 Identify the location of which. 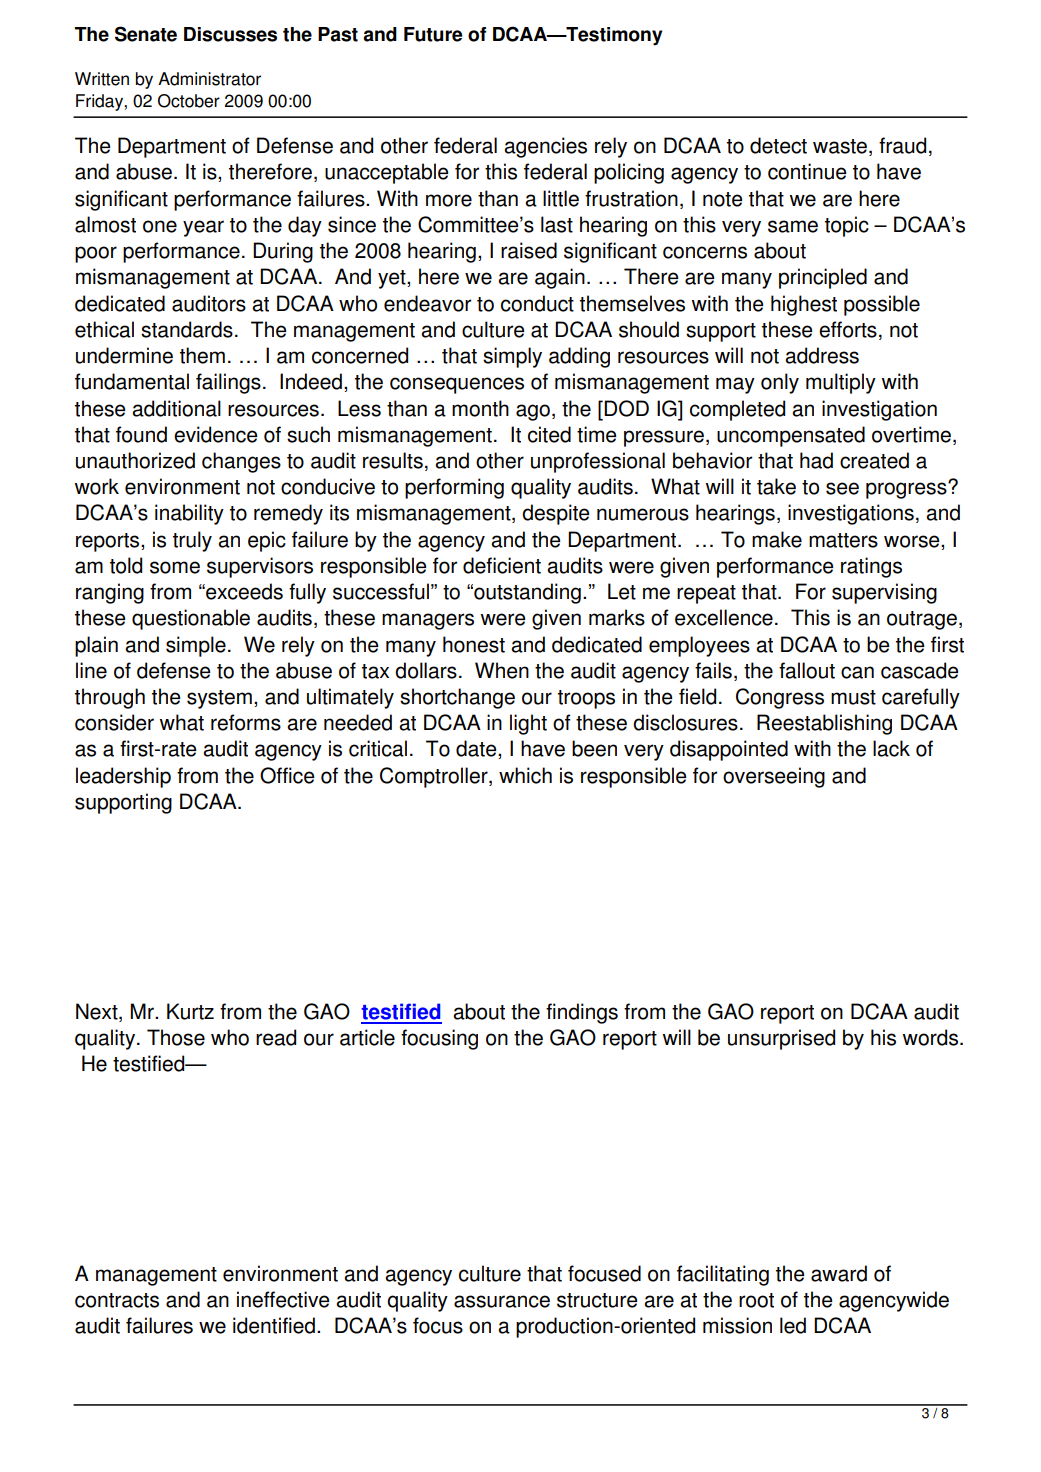
(525, 775).
